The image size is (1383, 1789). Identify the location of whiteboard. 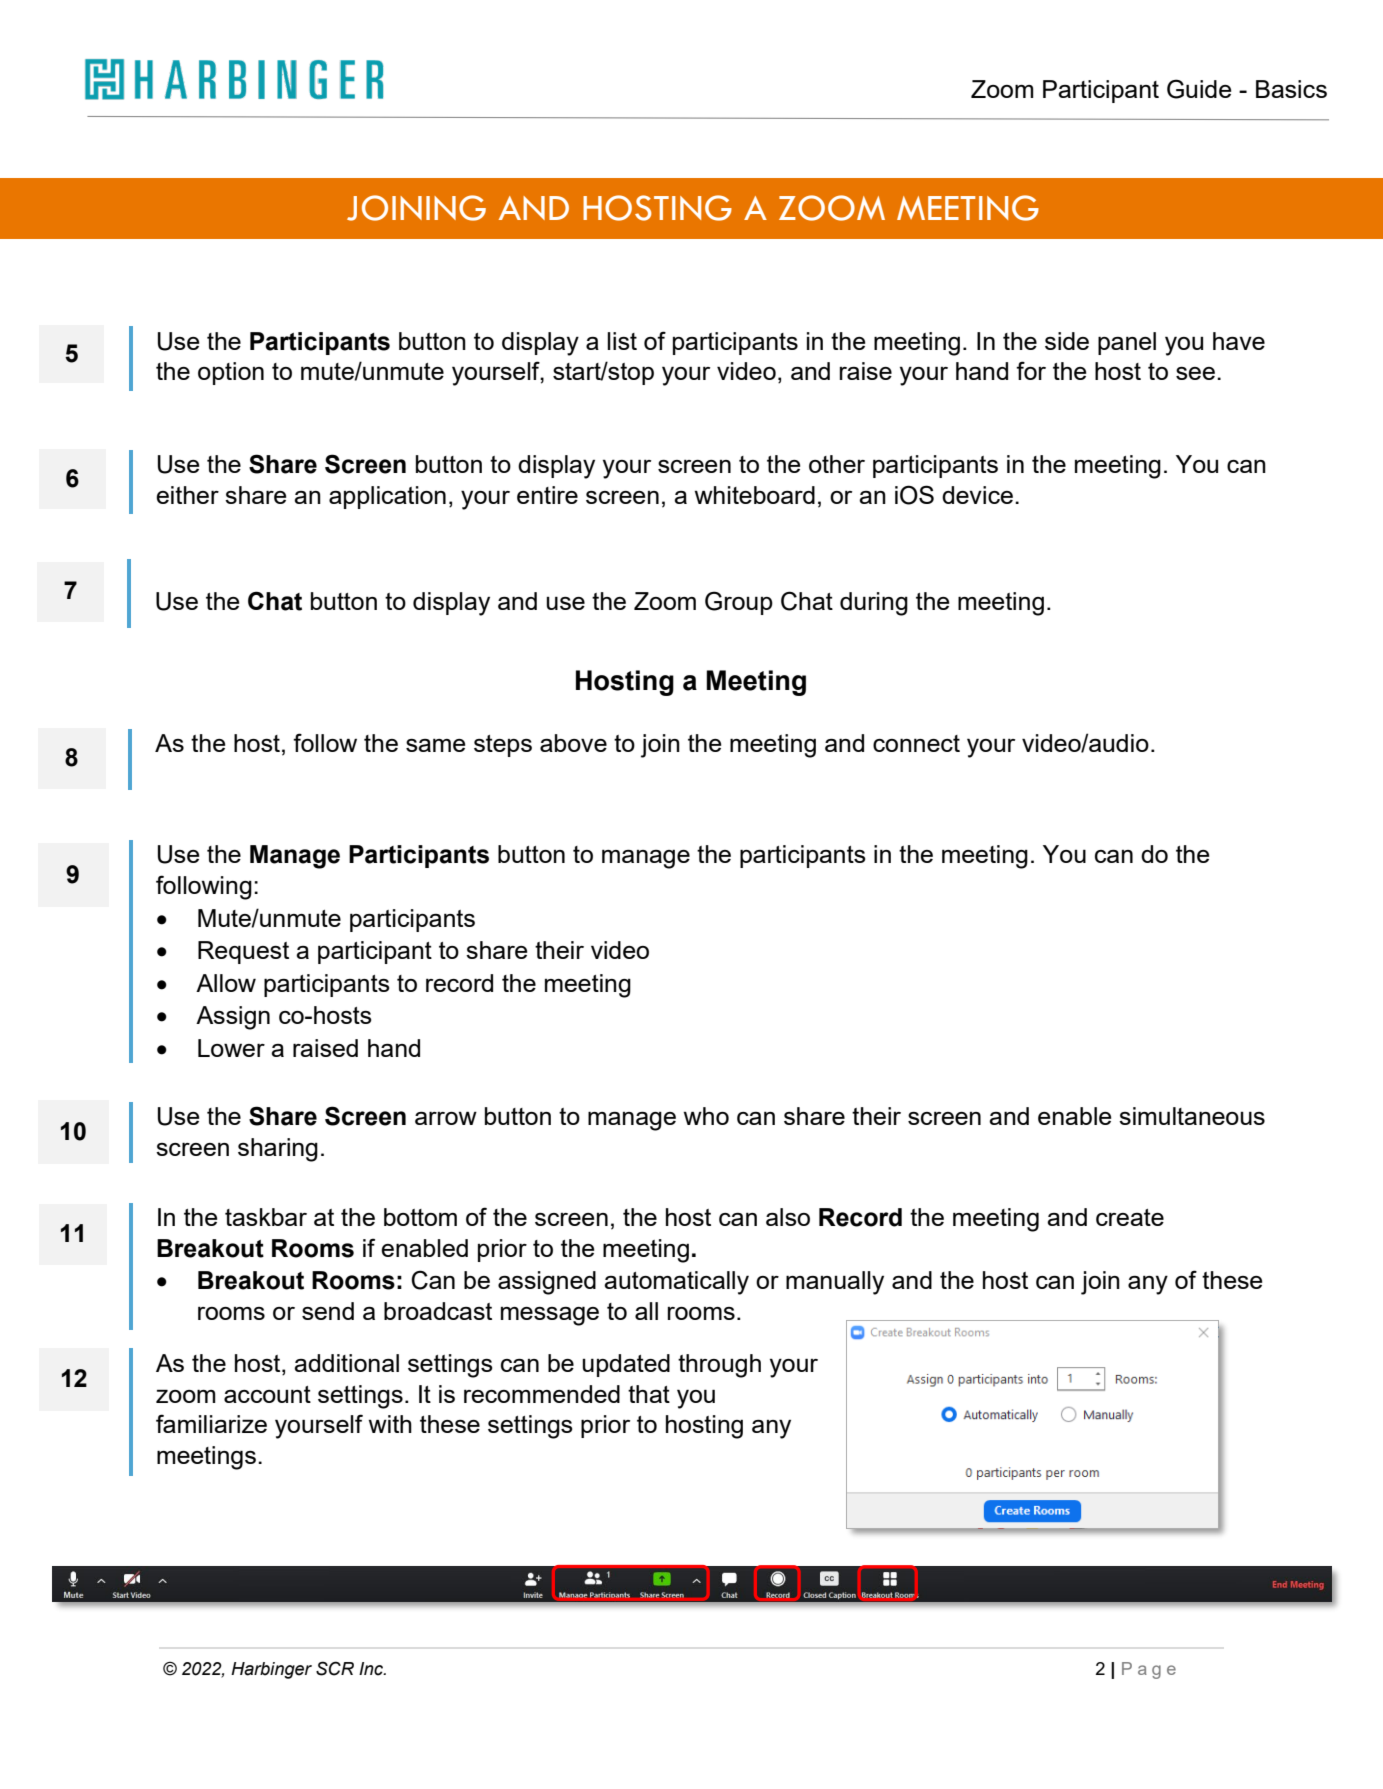
(755, 495).
